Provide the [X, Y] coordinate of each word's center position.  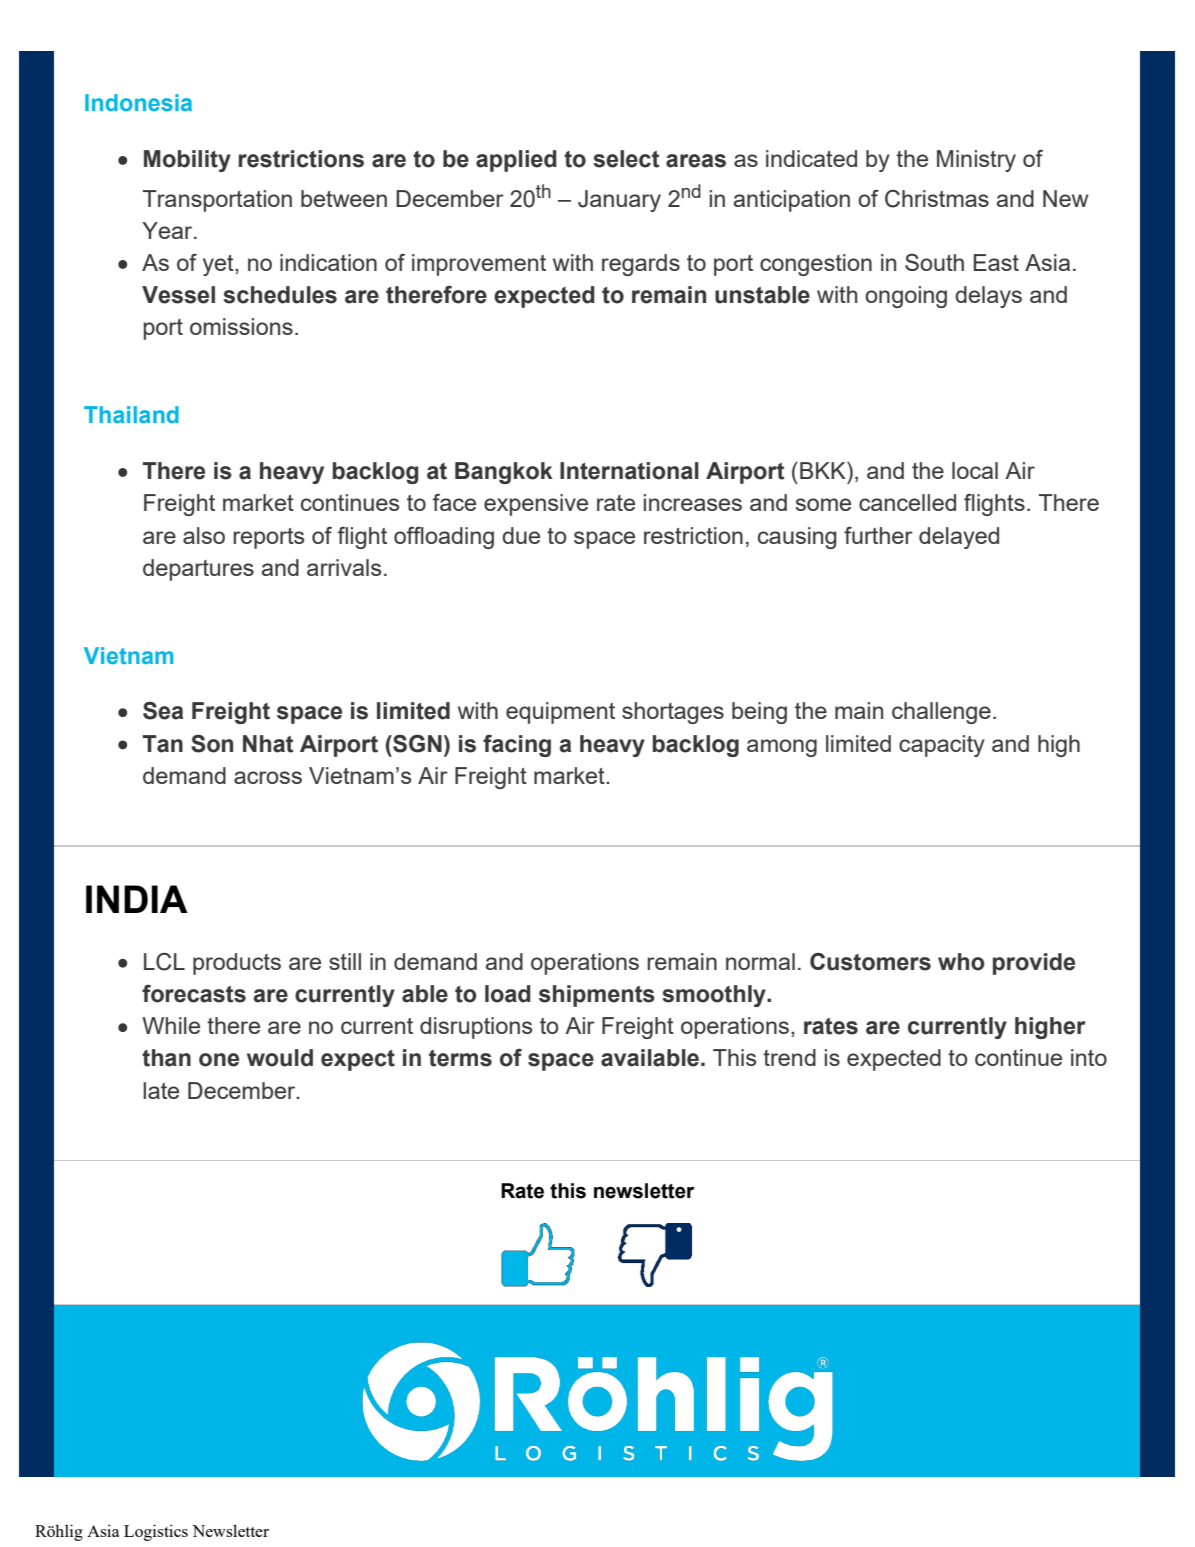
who [961, 962]
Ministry [976, 161]
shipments [597, 996]
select [626, 159]
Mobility [187, 161]
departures [198, 570]
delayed [959, 538]
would [280, 1058]
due [521, 535]
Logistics [156, 1532]
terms [460, 1058]
